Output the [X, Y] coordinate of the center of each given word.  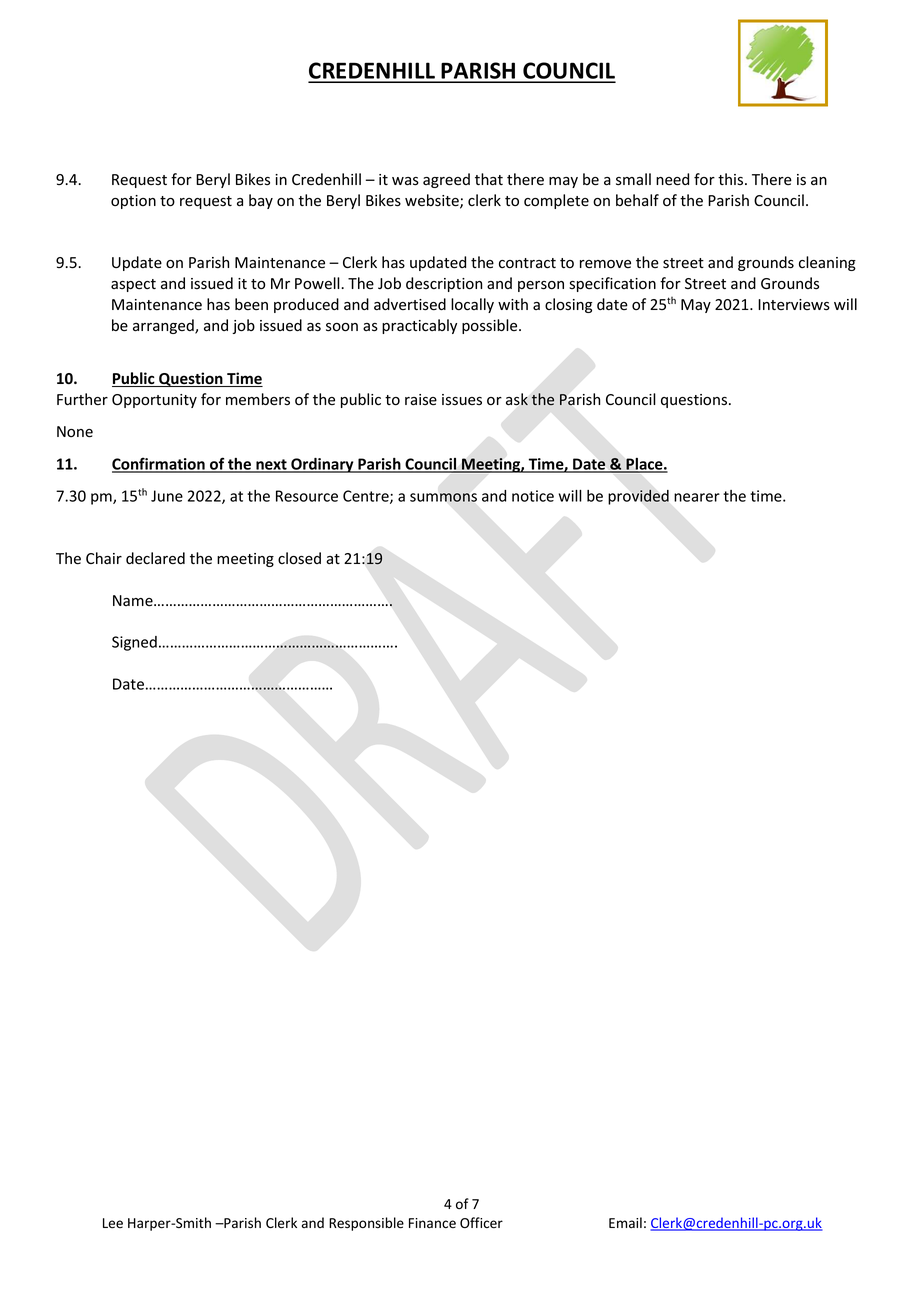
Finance [432, 1223]
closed [299, 558]
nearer [697, 497]
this [732, 179]
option [133, 202]
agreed [446, 180]
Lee [113, 1223]
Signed [134, 643]
